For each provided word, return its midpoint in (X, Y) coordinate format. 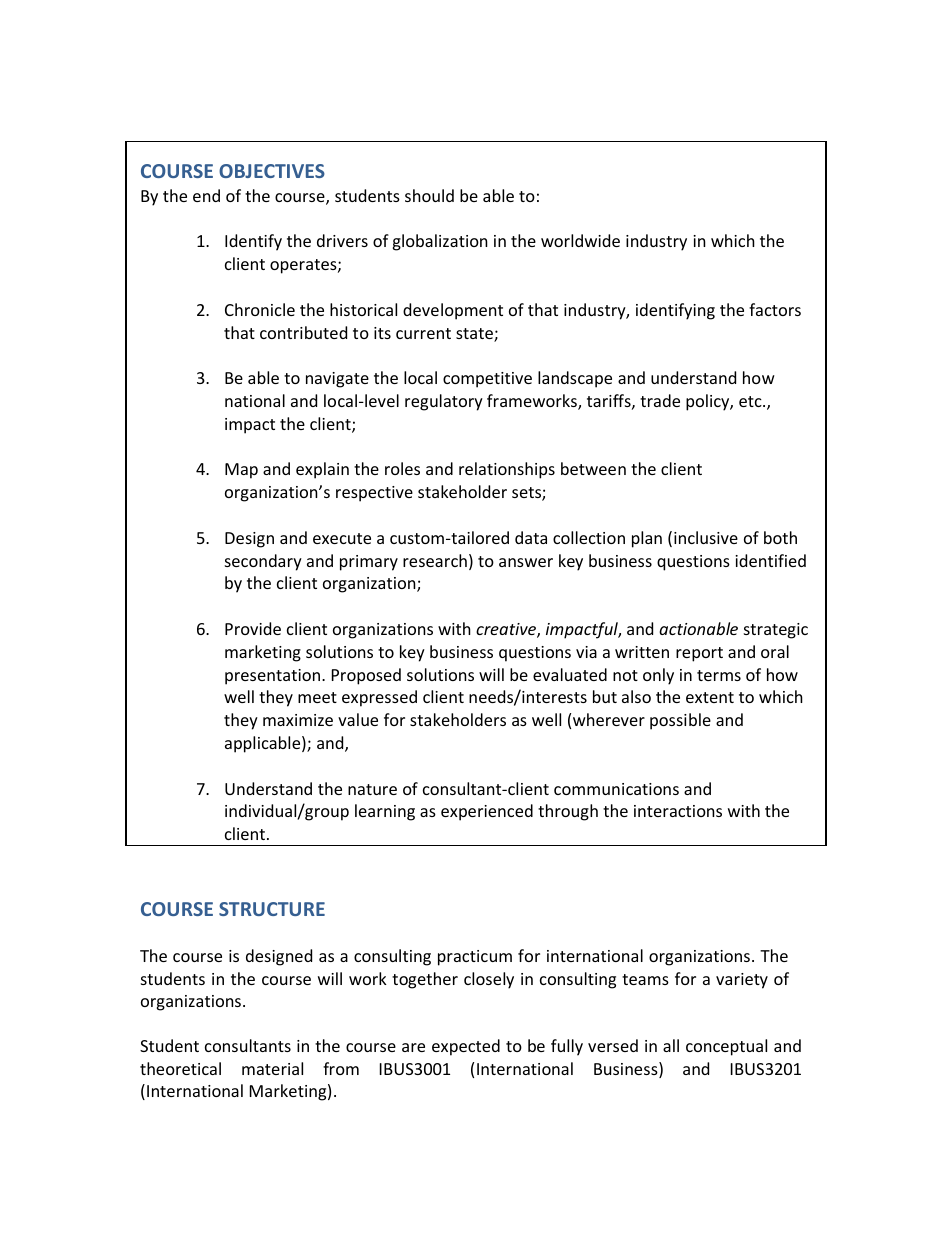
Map (241, 471)
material (272, 1068)
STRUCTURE (272, 909)
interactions (678, 811)
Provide (253, 628)
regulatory (444, 402)
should (429, 195)
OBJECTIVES (272, 171)
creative (507, 630)
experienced (487, 812)
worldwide (580, 240)
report (699, 654)
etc (751, 401)
